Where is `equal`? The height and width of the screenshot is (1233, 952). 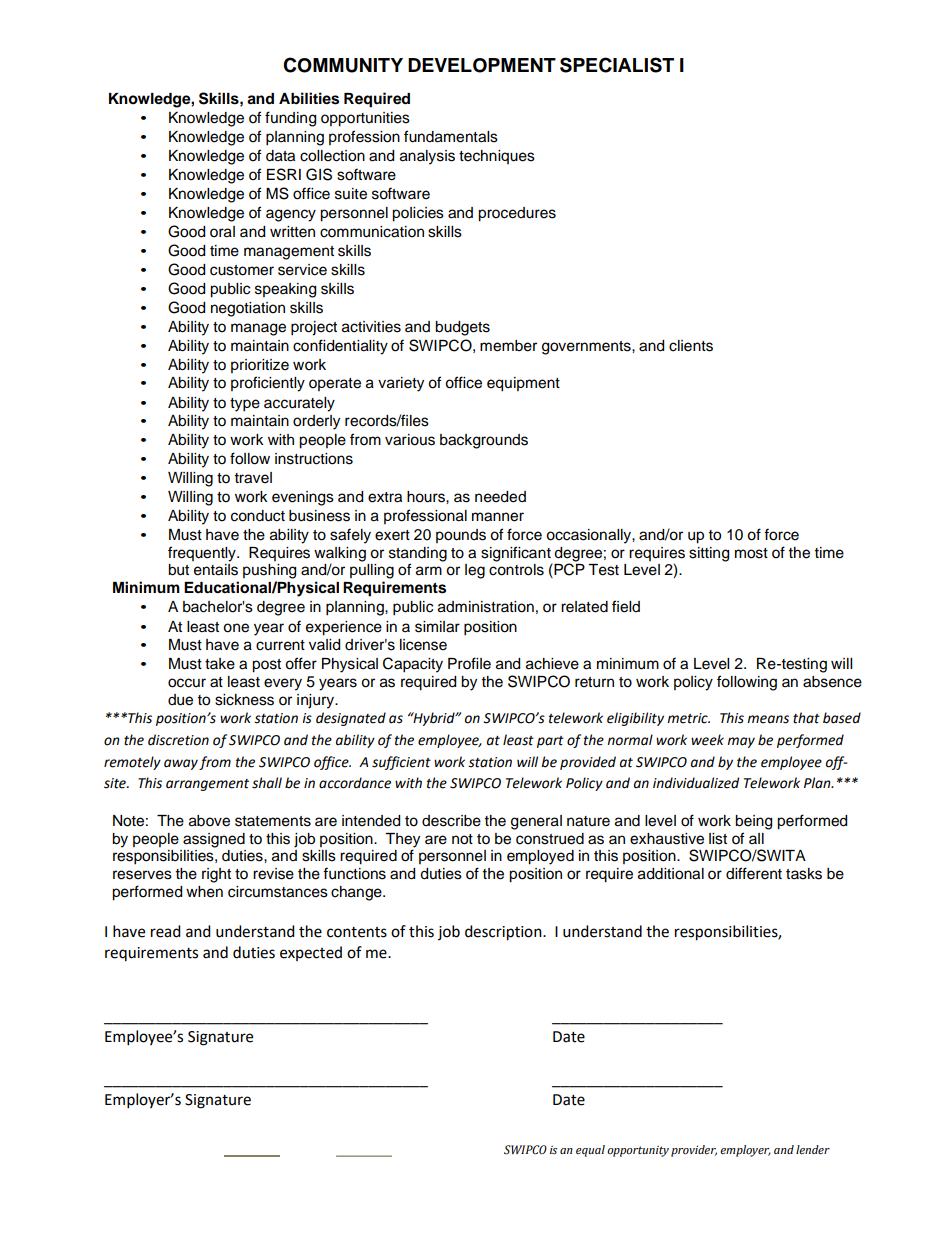 equal is located at coordinates (590, 1151).
